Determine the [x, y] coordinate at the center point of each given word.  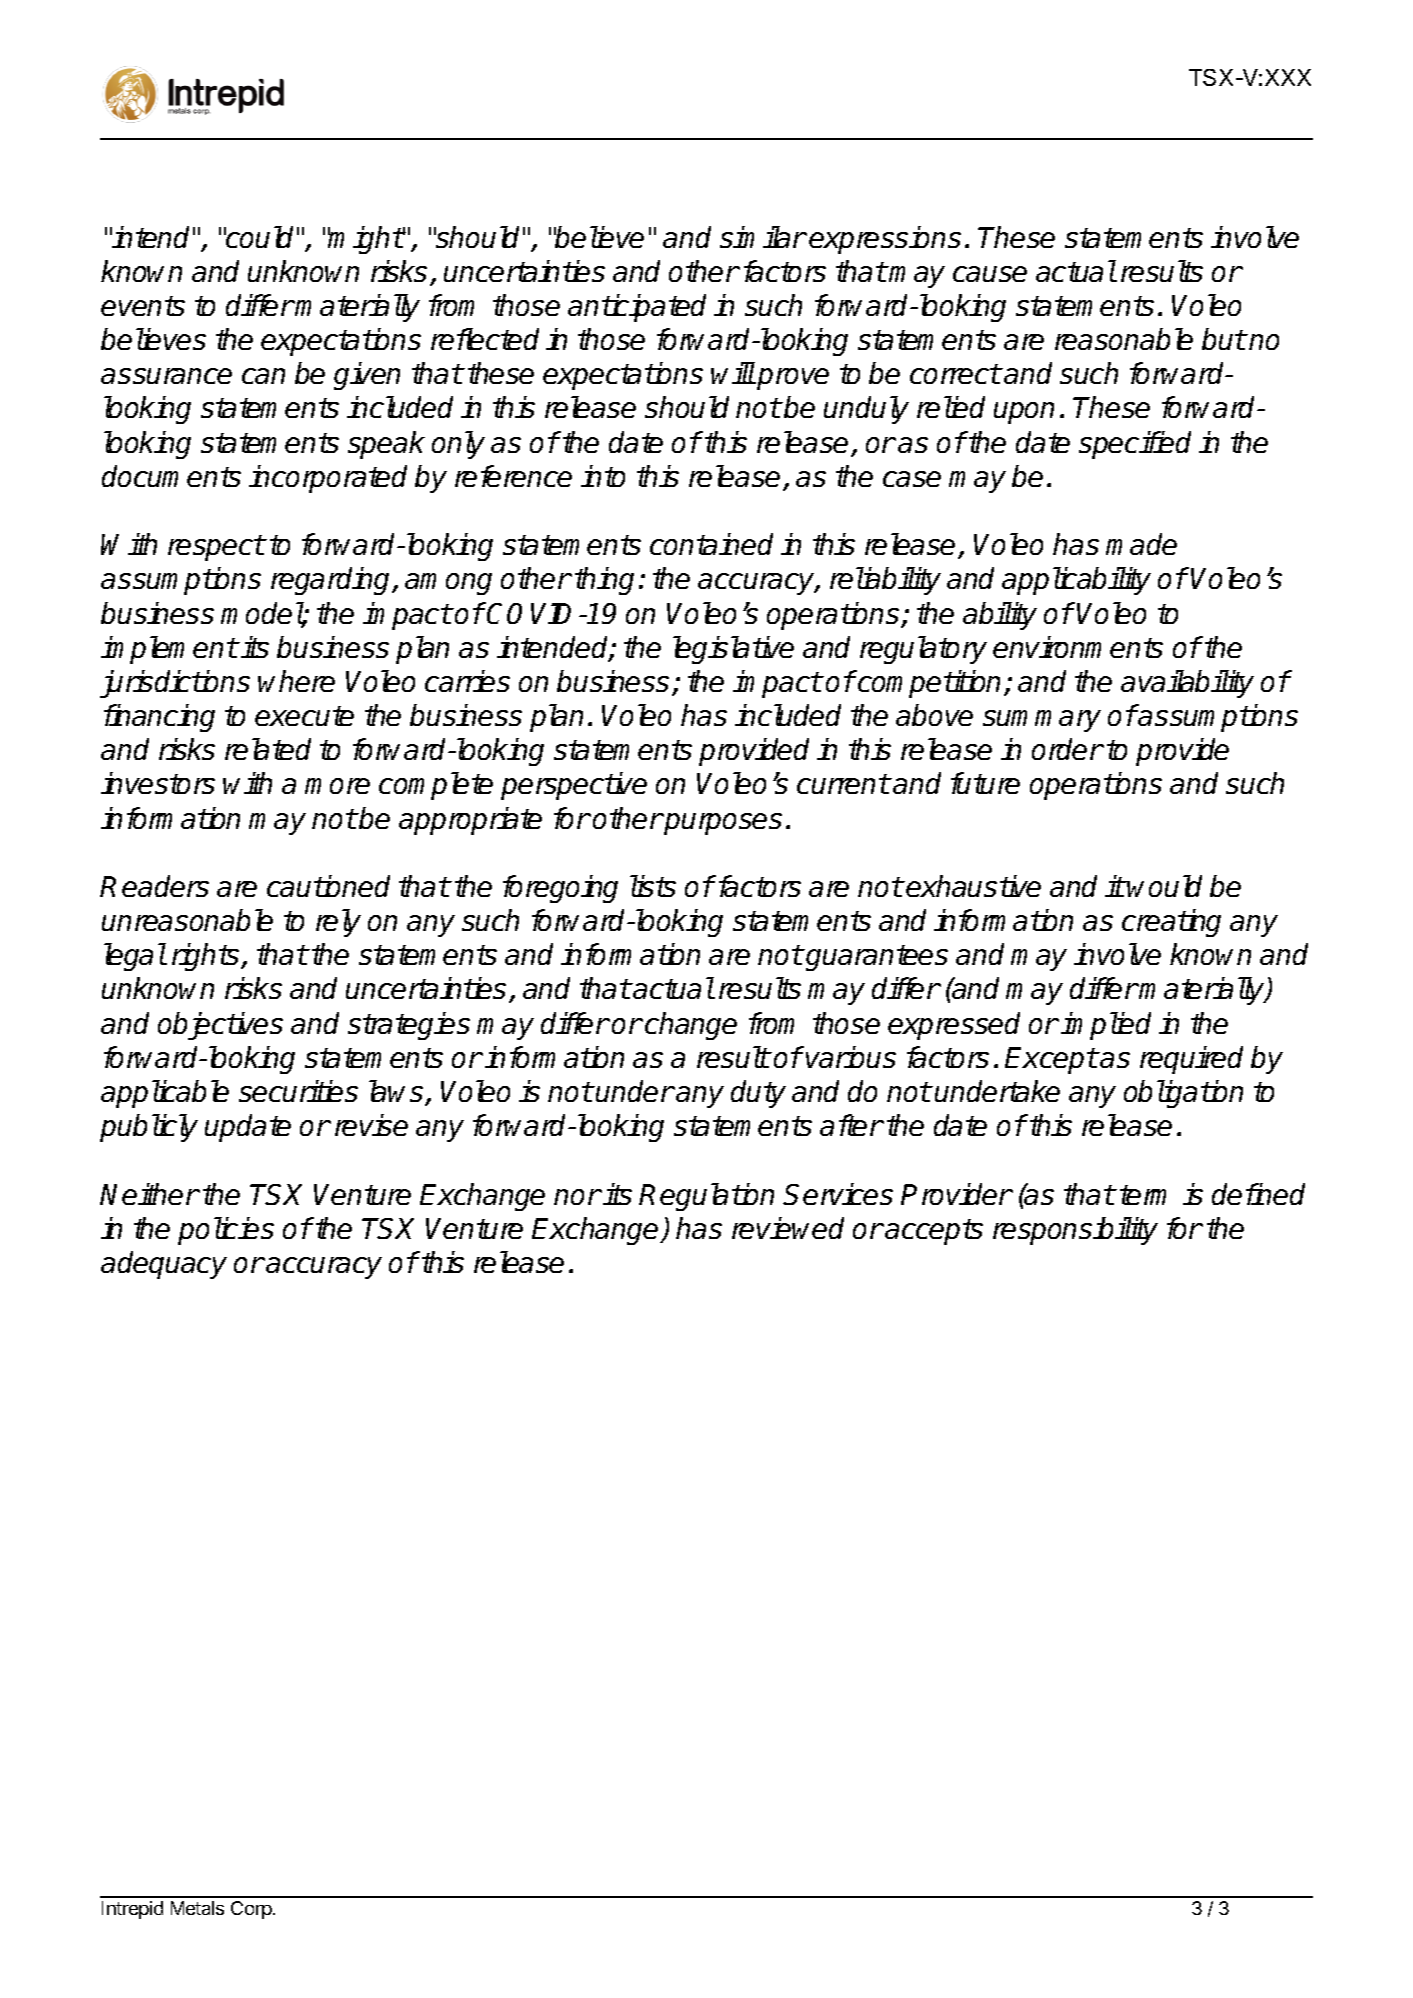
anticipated [637, 308]
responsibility [1075, 1231]
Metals [197, 1908]
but [1224, 339]
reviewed [788, 1228]
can [263, 376]
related [268, 749]
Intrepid [132, 1910]
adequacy [164, 1265]
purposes [722, 824]
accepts [934, 1232]
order [1067, 749]
